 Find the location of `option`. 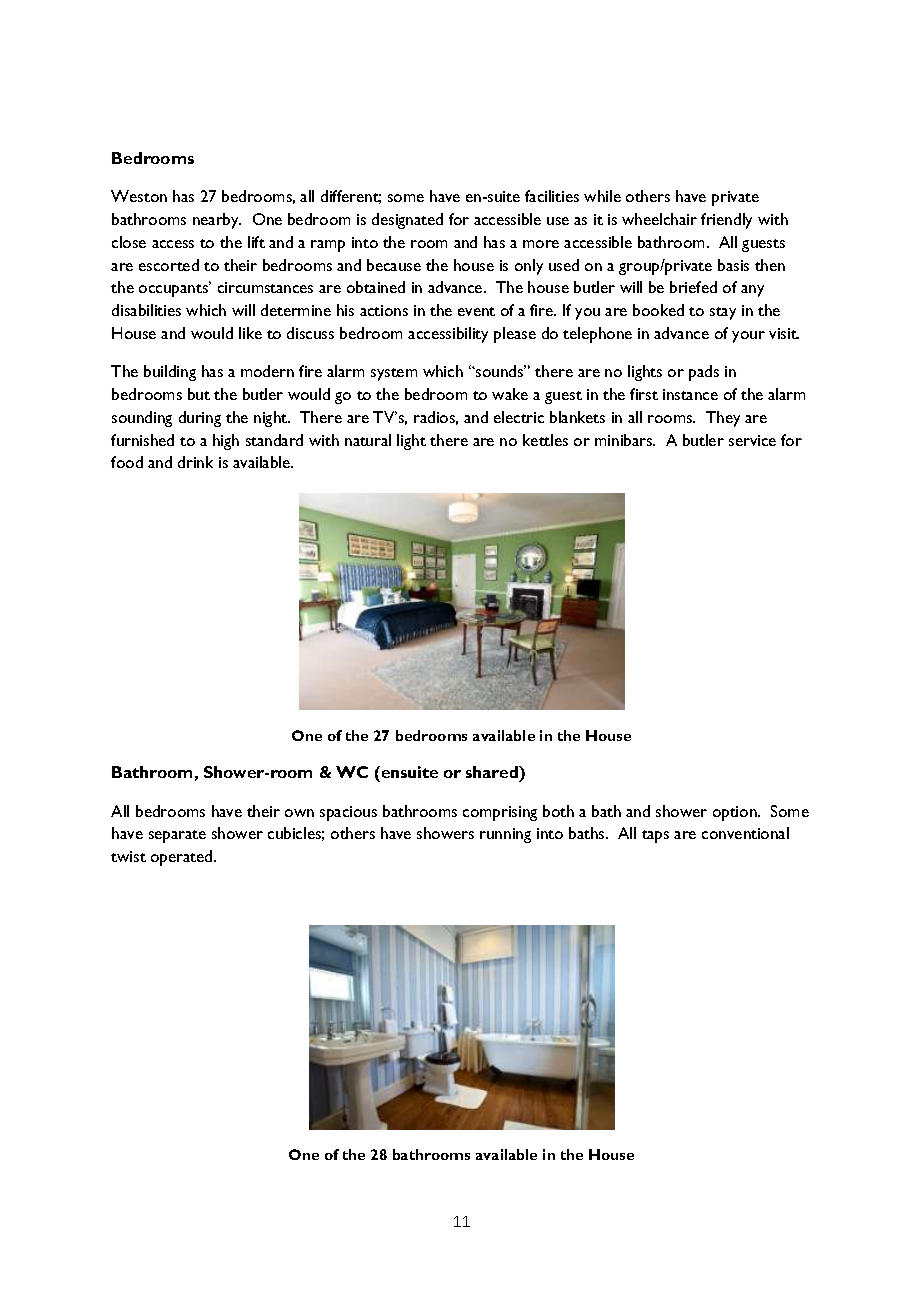

option is located at coordinates (736, 813).
